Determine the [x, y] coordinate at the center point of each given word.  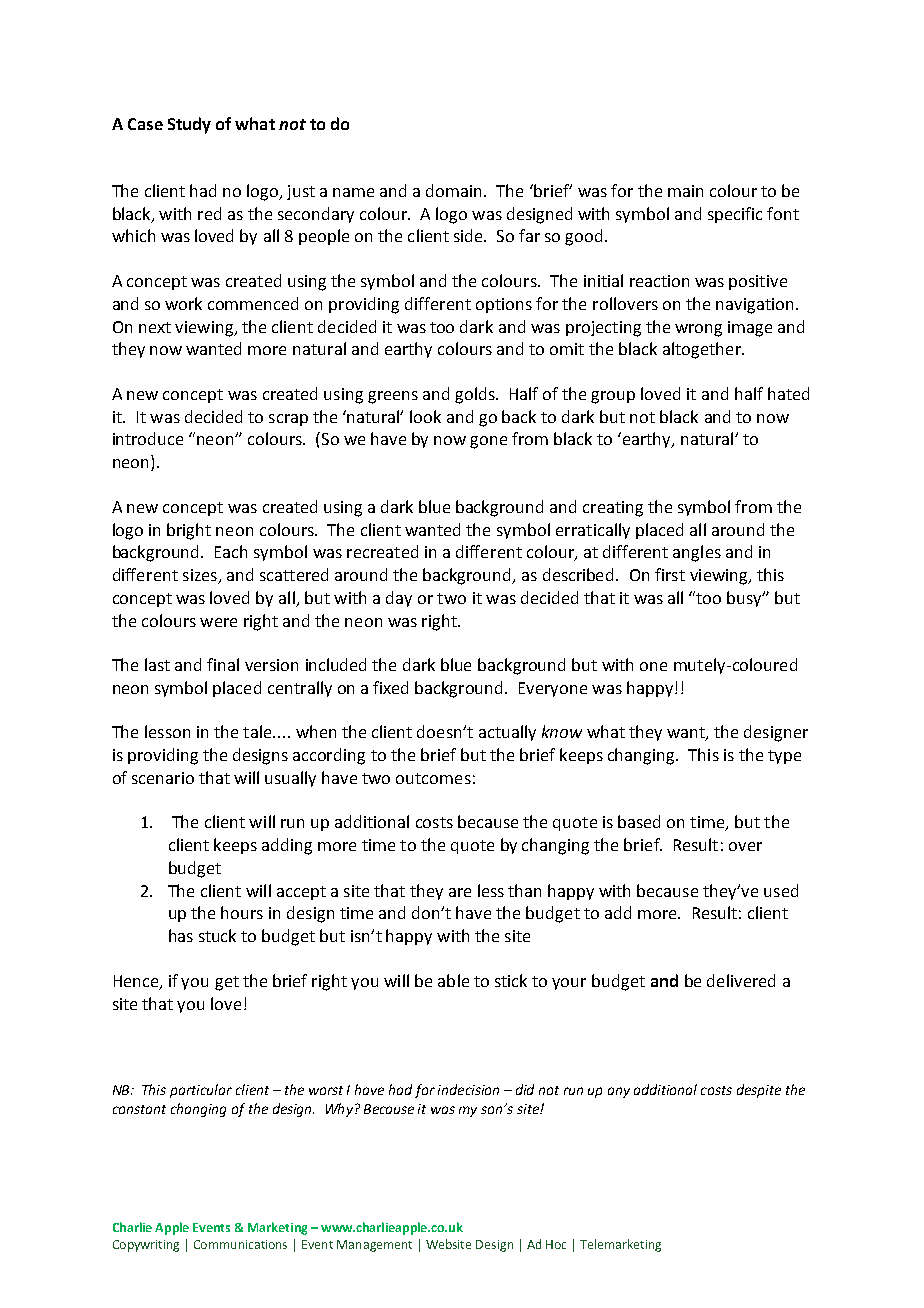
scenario [163, 778]
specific [735, 215]
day [399, 599]
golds [476, 395]
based [639, 821]
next [155, 327]
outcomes [433, 778]
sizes [201, 576]
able [453, 980]
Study [189, 125]
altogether [703, 350]
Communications [240, 1244]
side [470, 235]
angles [697, 553]
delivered [741, 980]
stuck [217, 935]
